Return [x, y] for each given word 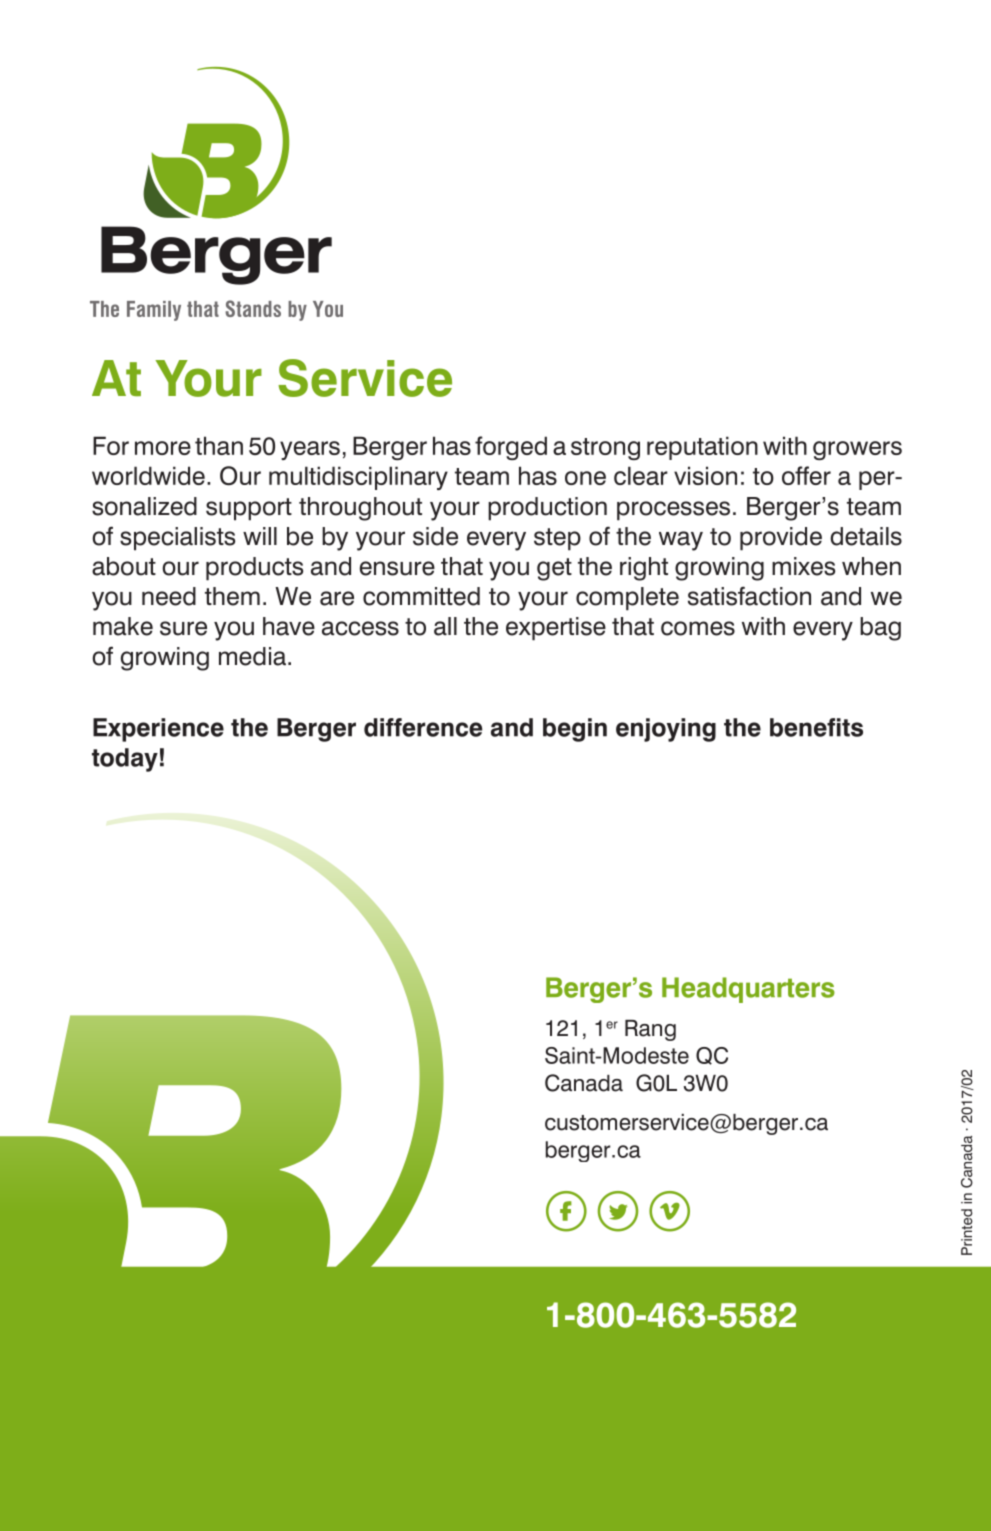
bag [880, 629]
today [125, 760]
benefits [816, 727]
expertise [556, 629]
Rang [650, 1030]
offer [806, 475]
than [219, 445]
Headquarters [748, 990]
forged [511, 448]
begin [575, 730]
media [252, 656]
